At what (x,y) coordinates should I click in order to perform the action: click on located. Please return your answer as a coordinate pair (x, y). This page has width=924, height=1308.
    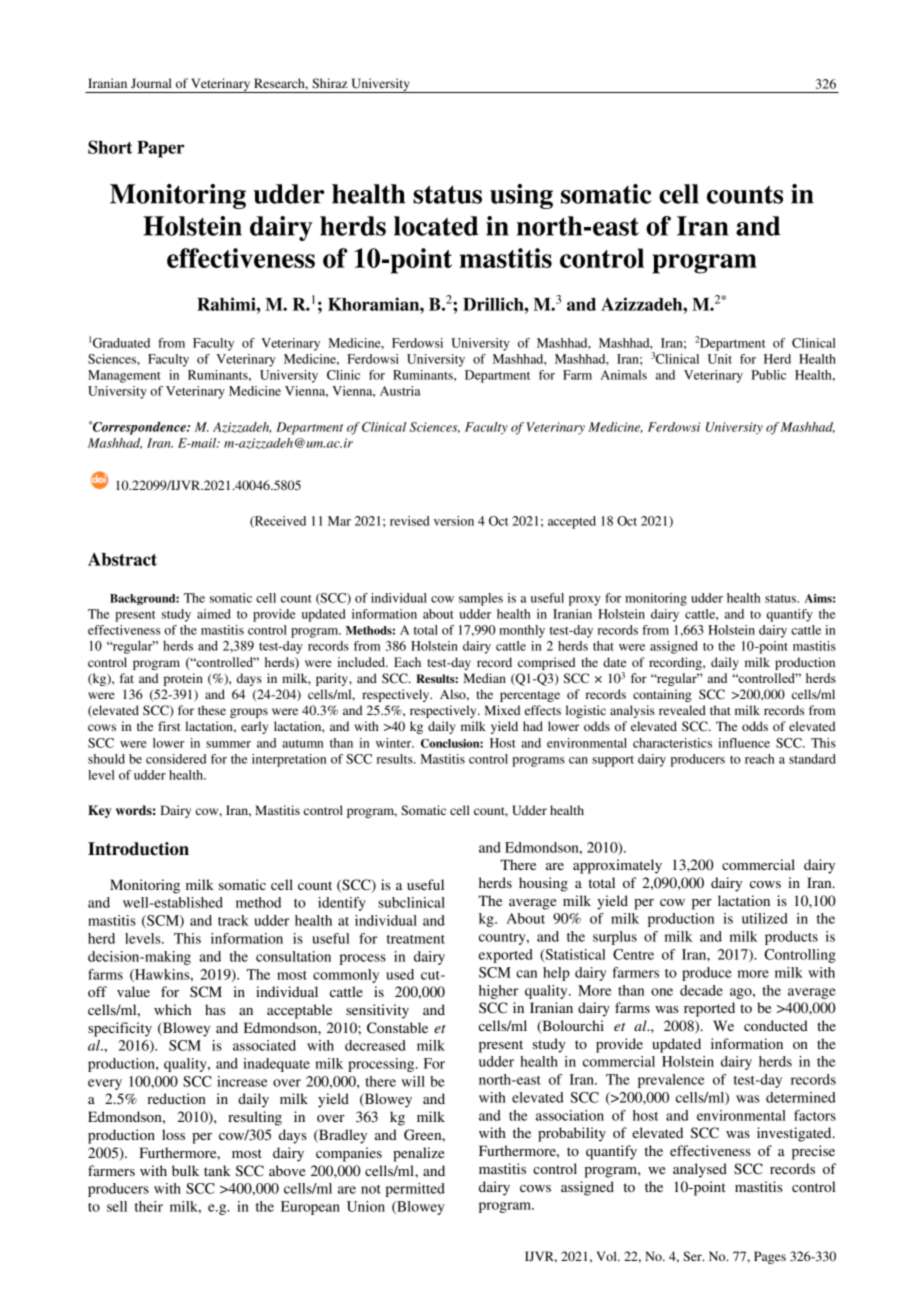
    Looking at the image, I should click on (436, 226).
